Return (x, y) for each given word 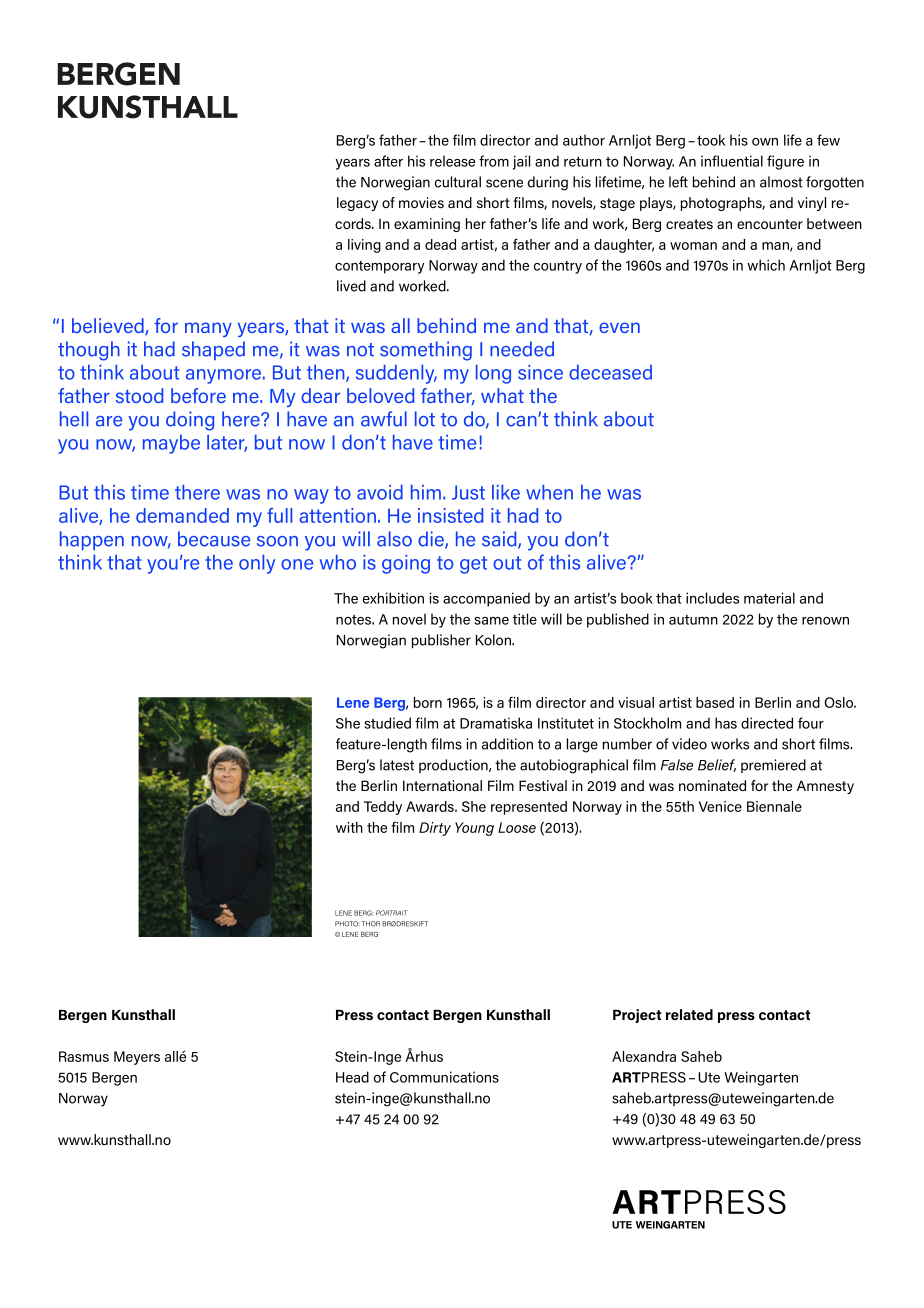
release (452, 161)
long (493, 374)
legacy (357, 204)
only (257, 564)
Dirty (435, 829)
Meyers (137, 1058)
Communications (444, 1077)
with (349, 827)
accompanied (486, 599)
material (769, 598)
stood (139, 395)
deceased (610, 372)
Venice (720, 806)
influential (732, 161)
